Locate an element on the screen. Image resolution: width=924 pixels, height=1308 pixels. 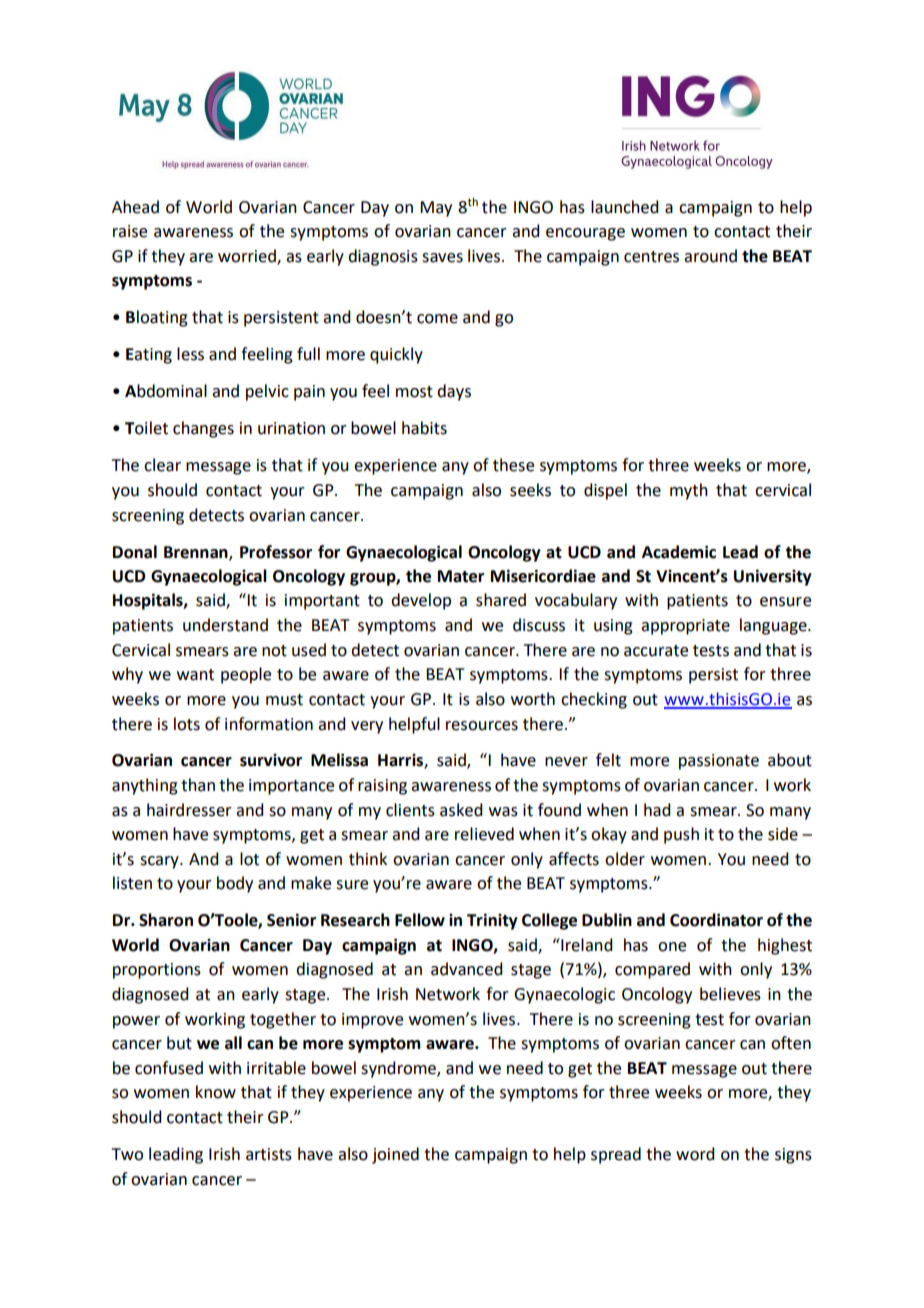
Academic is located at coordinates (679, 552).
